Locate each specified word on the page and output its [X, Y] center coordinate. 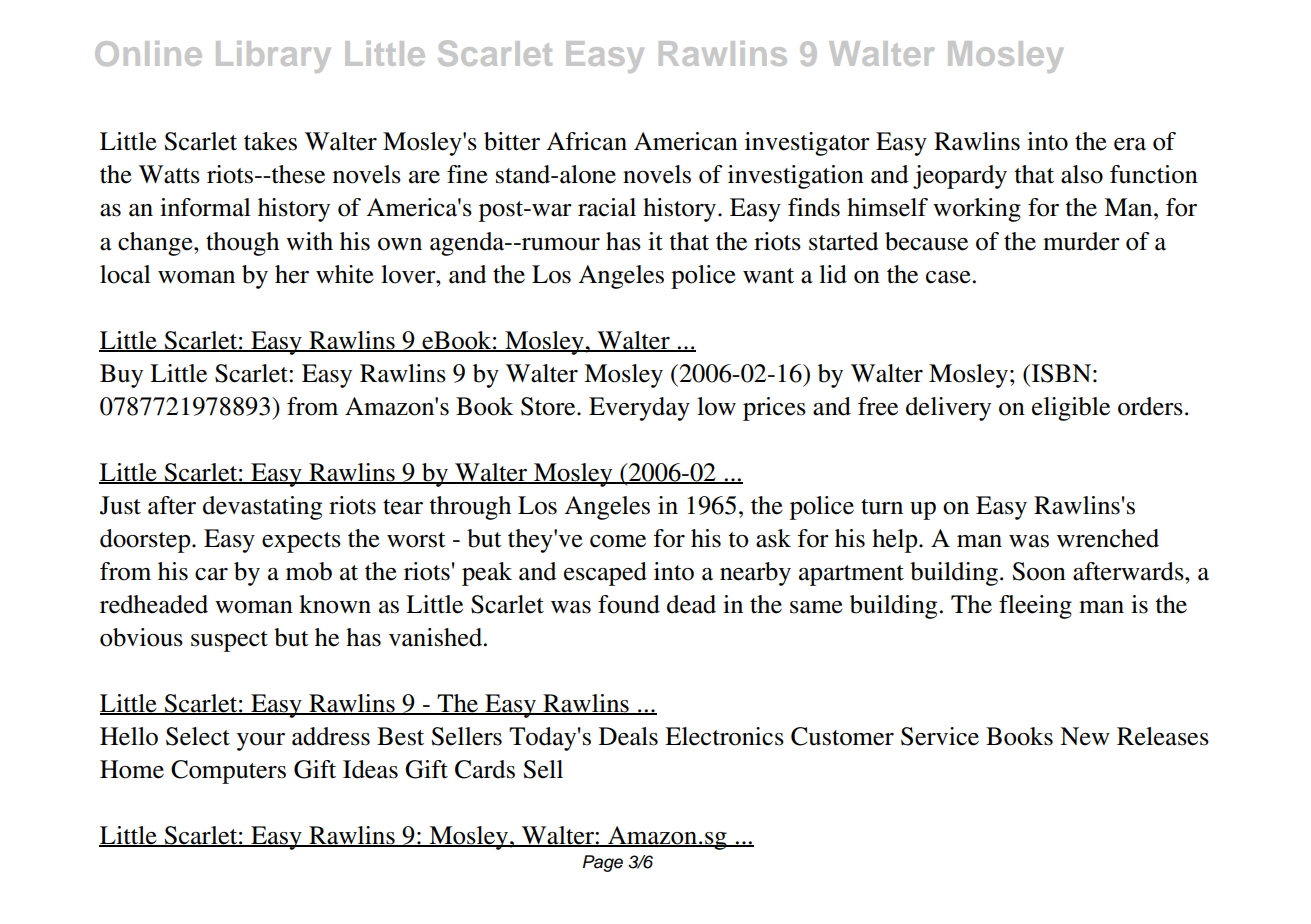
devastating [262, 508]
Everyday [639, 409]
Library [273, 57]
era [1130, 144]
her [292, 274]
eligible [1071, 409]
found [629, 604]
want [768, 276]
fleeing [1035, 607]
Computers [228, 772]
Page [603, 863]
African [586, 141]
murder [1081, 241]
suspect [229, 641]
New [1085, 736]
